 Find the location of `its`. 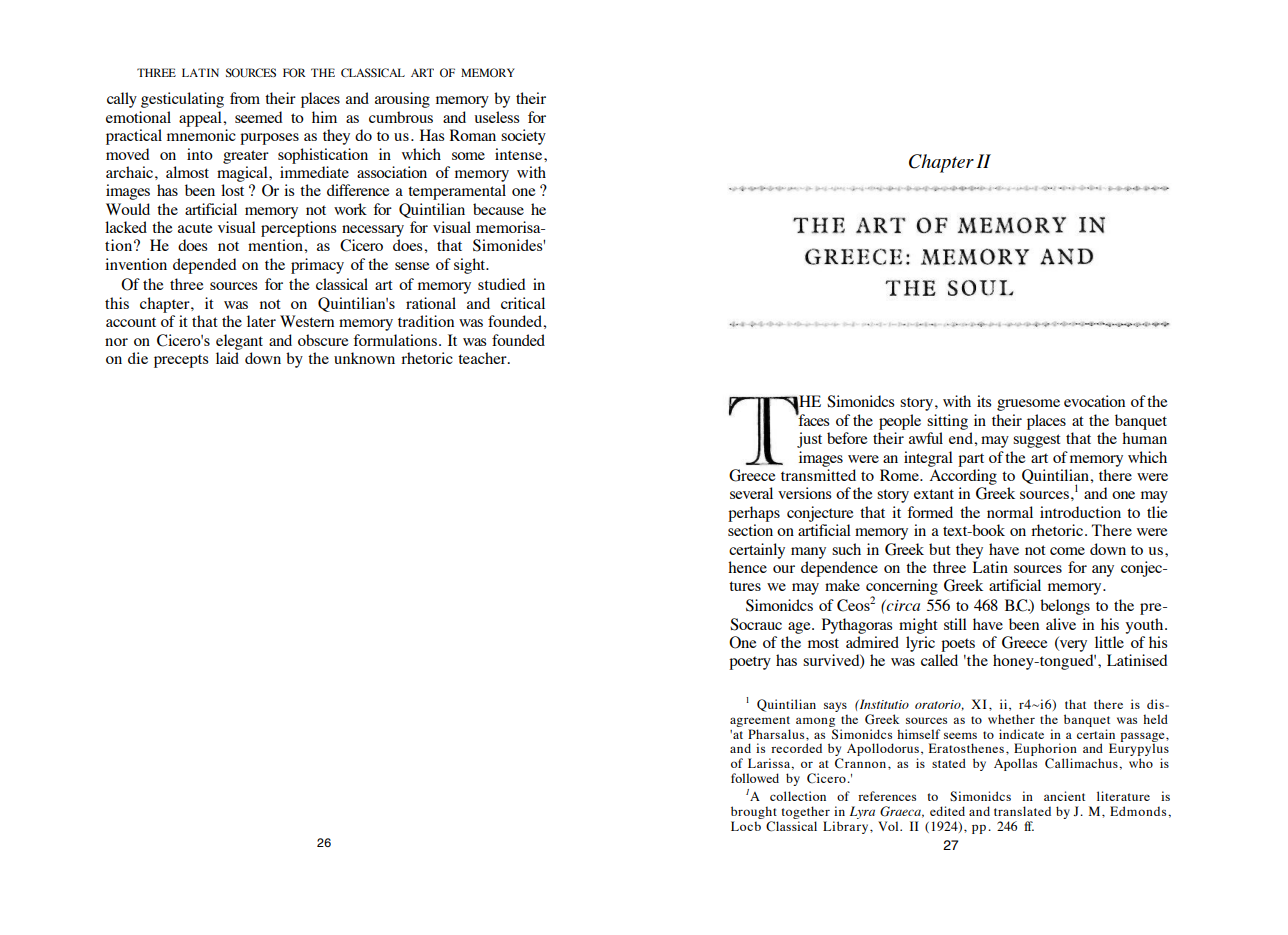

its is located at coordinates (984, 401).
